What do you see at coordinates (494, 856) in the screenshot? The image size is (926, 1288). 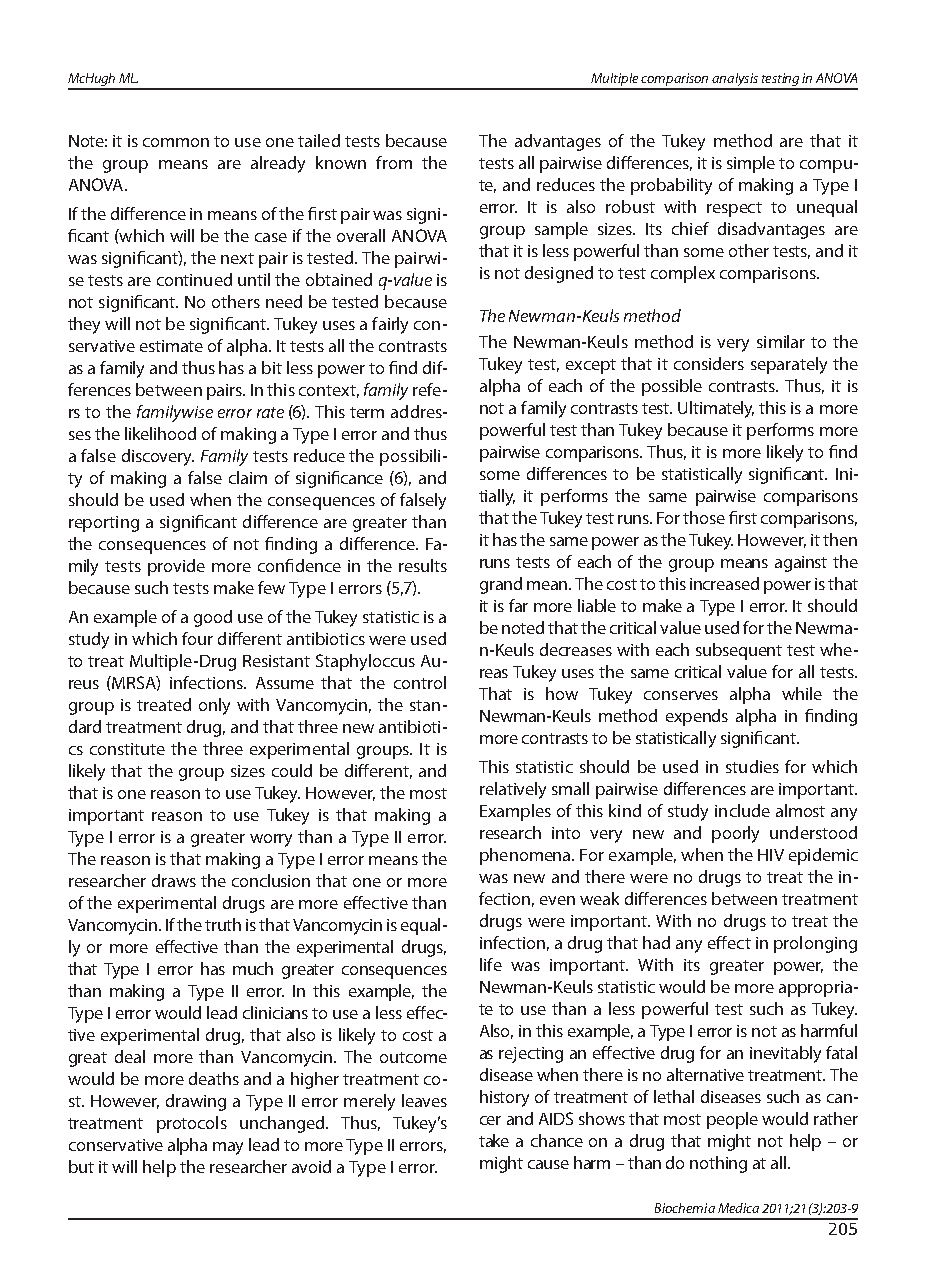 I see `phe` at bounding box center [494, 856].
